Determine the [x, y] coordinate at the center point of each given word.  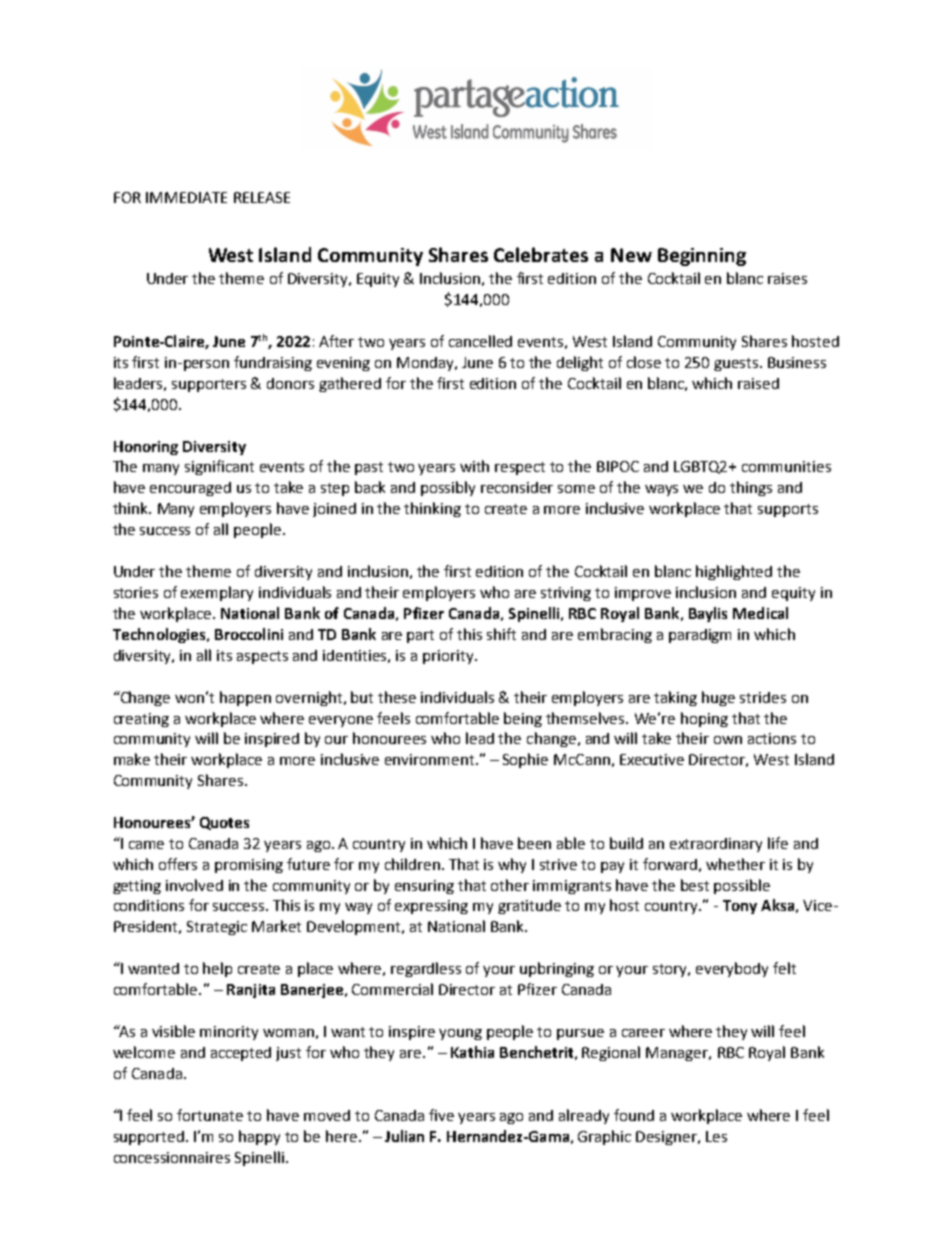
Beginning [702, 257]
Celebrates [541, 254]
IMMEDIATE [186, 197]
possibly [448, 488]
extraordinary [716, 845]
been [534, 843]
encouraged [190, 489]
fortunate [210, 1115]
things [751, 488]
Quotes [224, 823]
